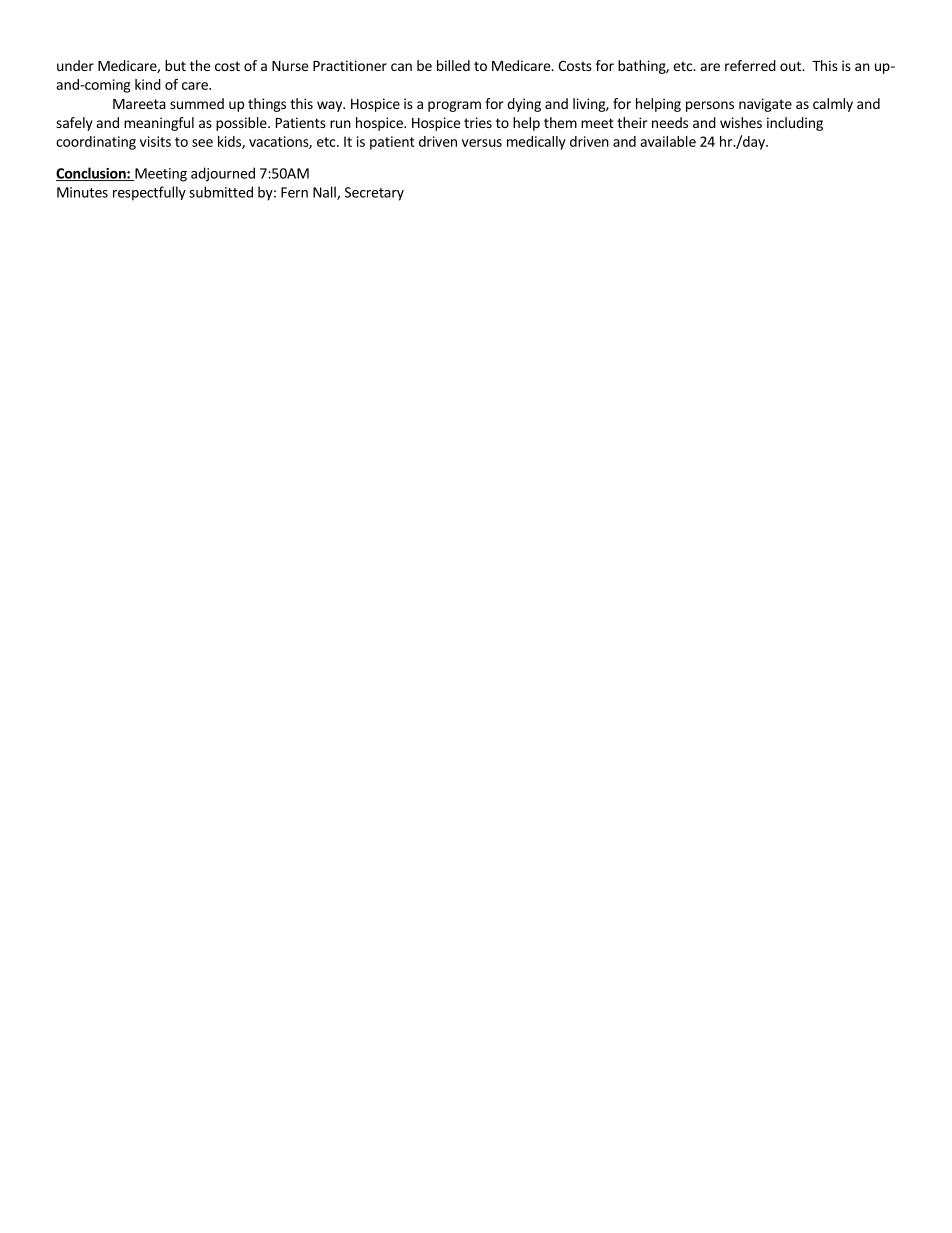 Image resolution: width=952 pixels, height=1233 pixels. I want to click on billed, so click(453, 65).
